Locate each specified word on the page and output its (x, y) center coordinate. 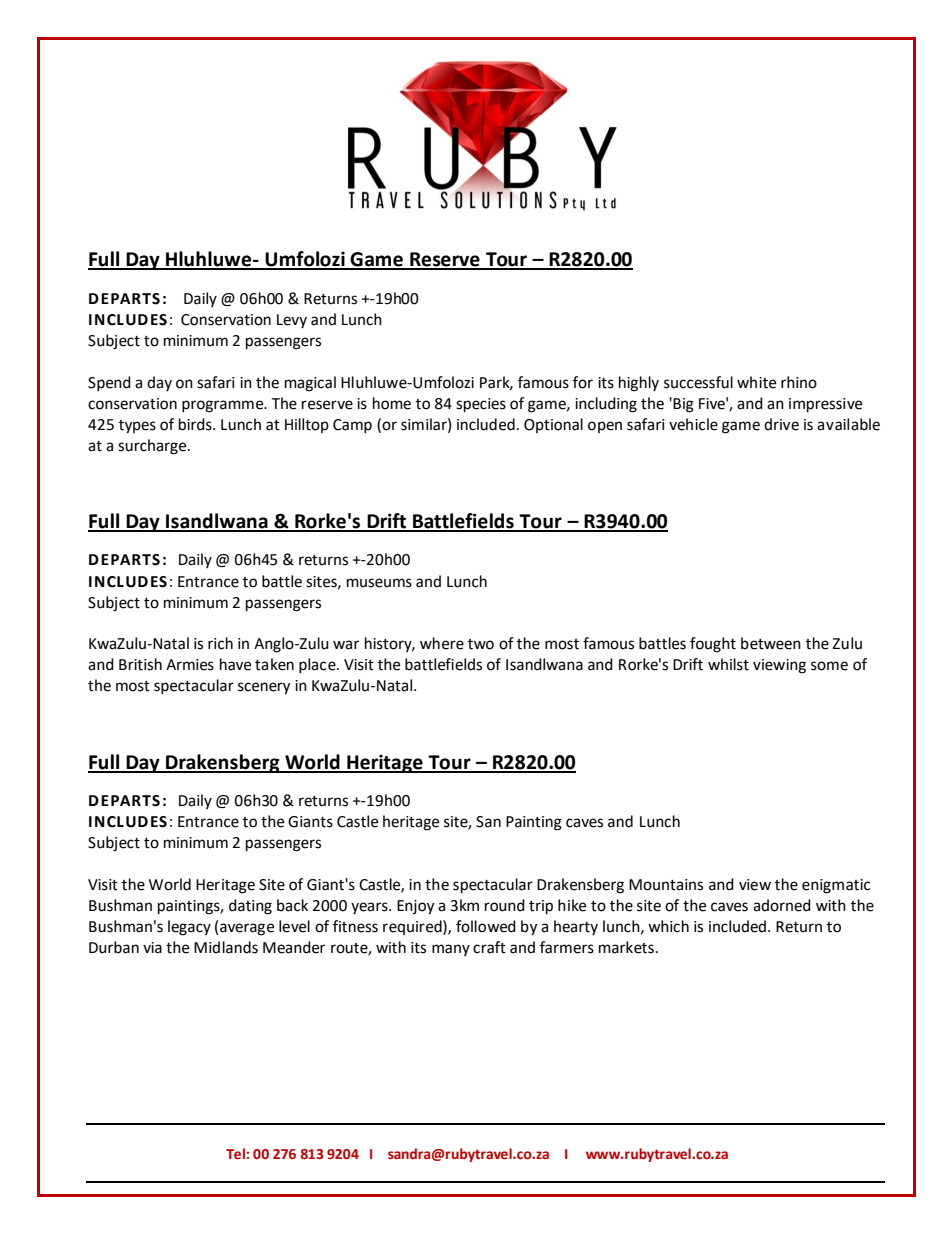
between (771, 643)
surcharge (153, 447)
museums (379, 583)
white (756, 382)
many (451, 950)
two (481, 644)
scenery (264, 688)
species (481, 405)
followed (486, 926)
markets (626, 947)
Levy (292, 321)
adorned (782, 905)
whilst (728, 664)
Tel (235, 1153)
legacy (189, 928)
